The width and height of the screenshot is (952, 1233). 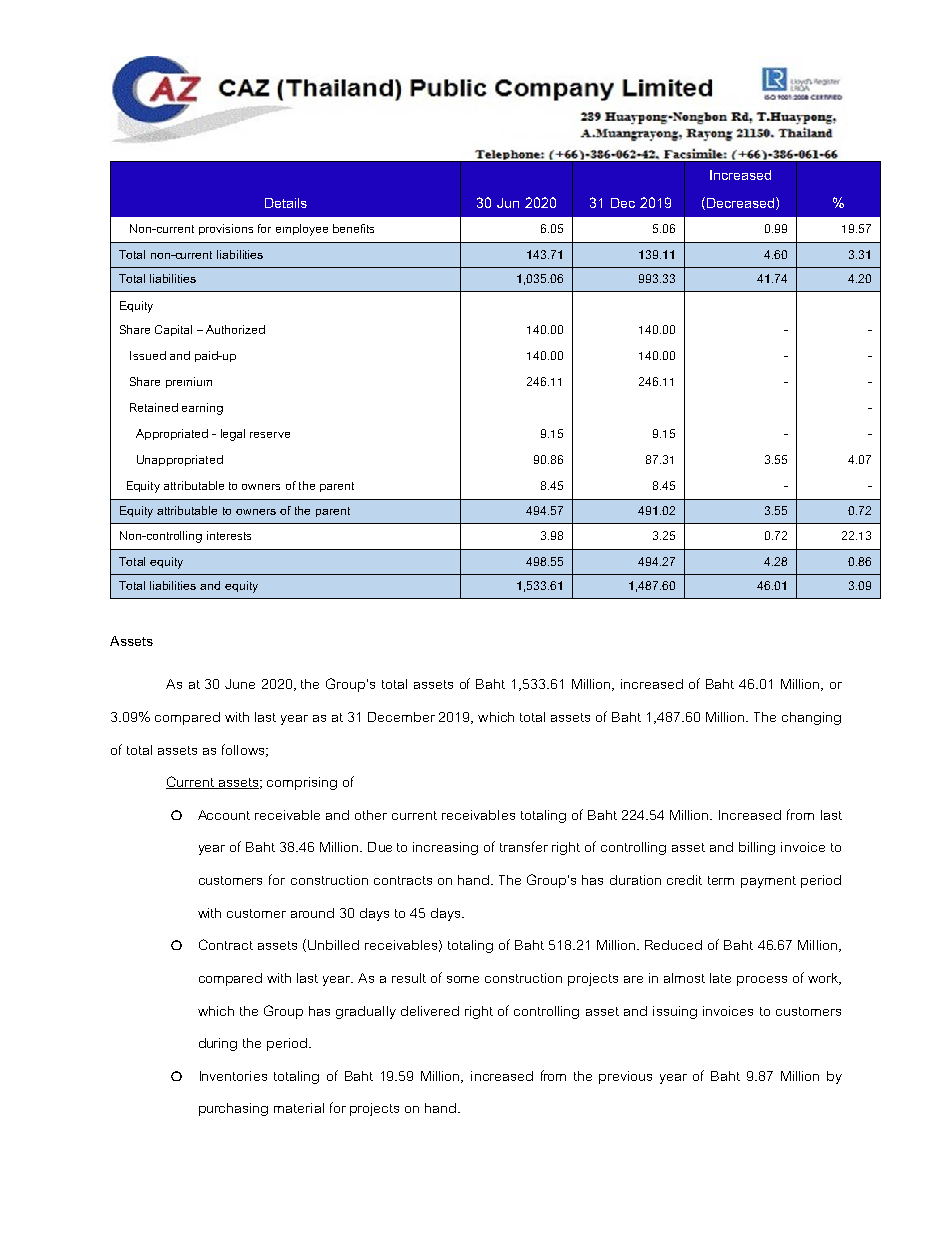 What do you see at coordinates (430, 1011) in the screenshot?
I see `delivered` at bounding box center [430, 1011].
